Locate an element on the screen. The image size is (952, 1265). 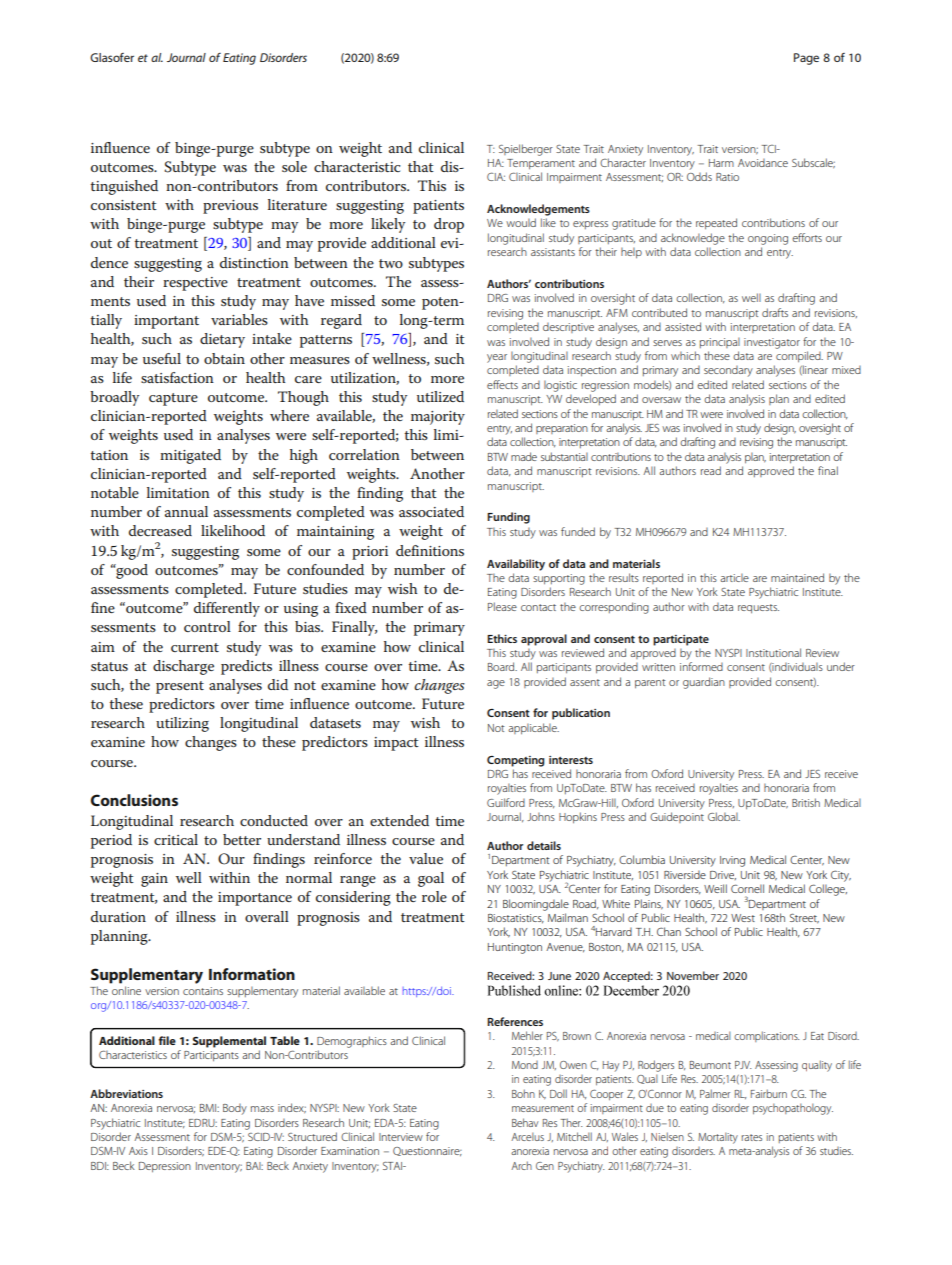
read is located at coordinates (711, 470).
